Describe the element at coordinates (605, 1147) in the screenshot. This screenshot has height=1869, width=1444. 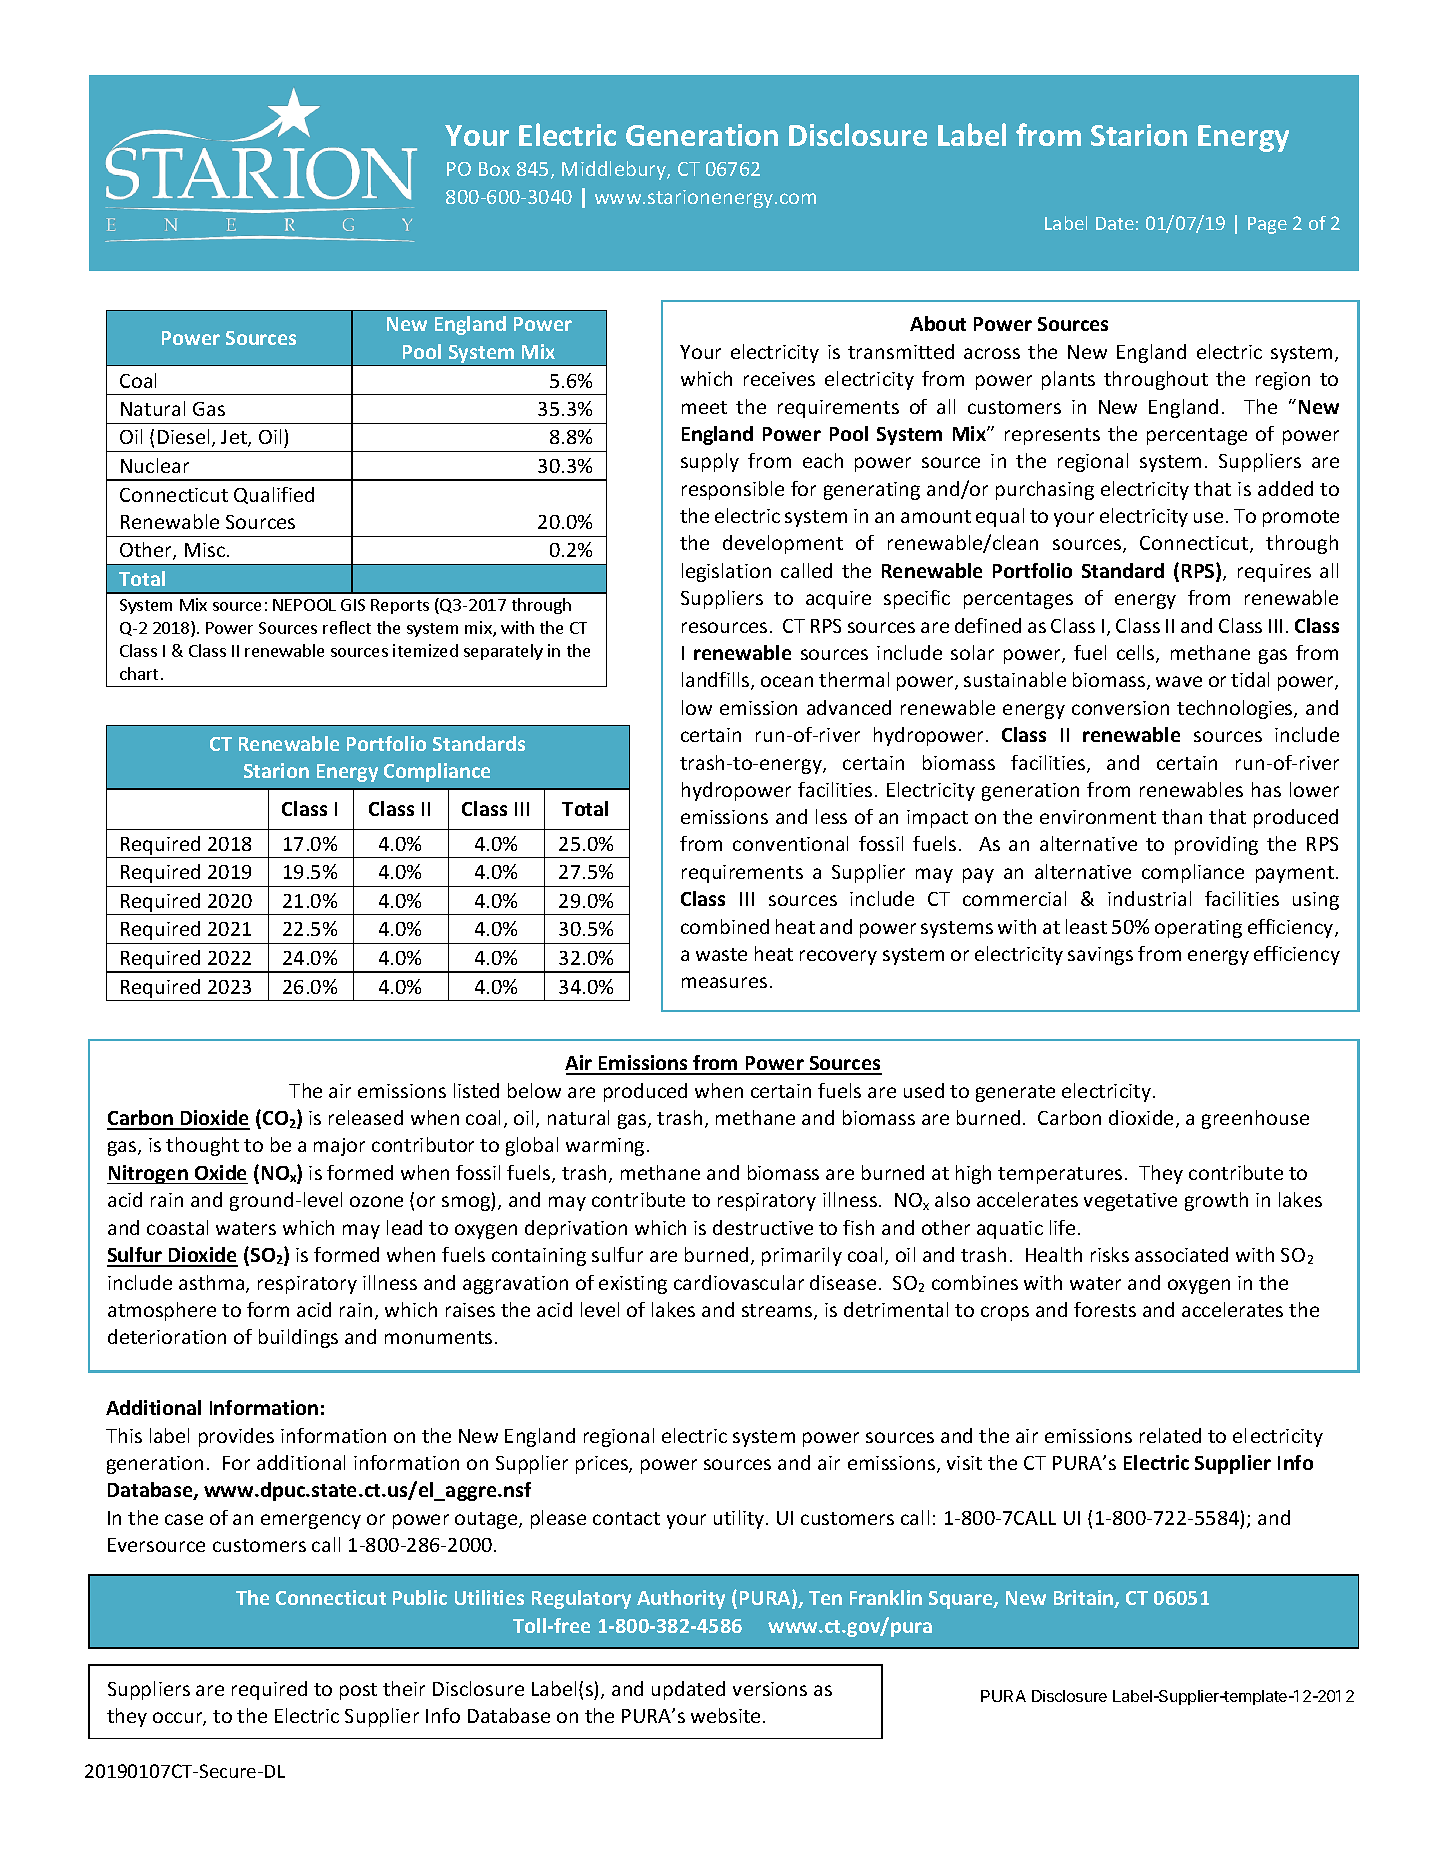
I see `warming` at that location.
